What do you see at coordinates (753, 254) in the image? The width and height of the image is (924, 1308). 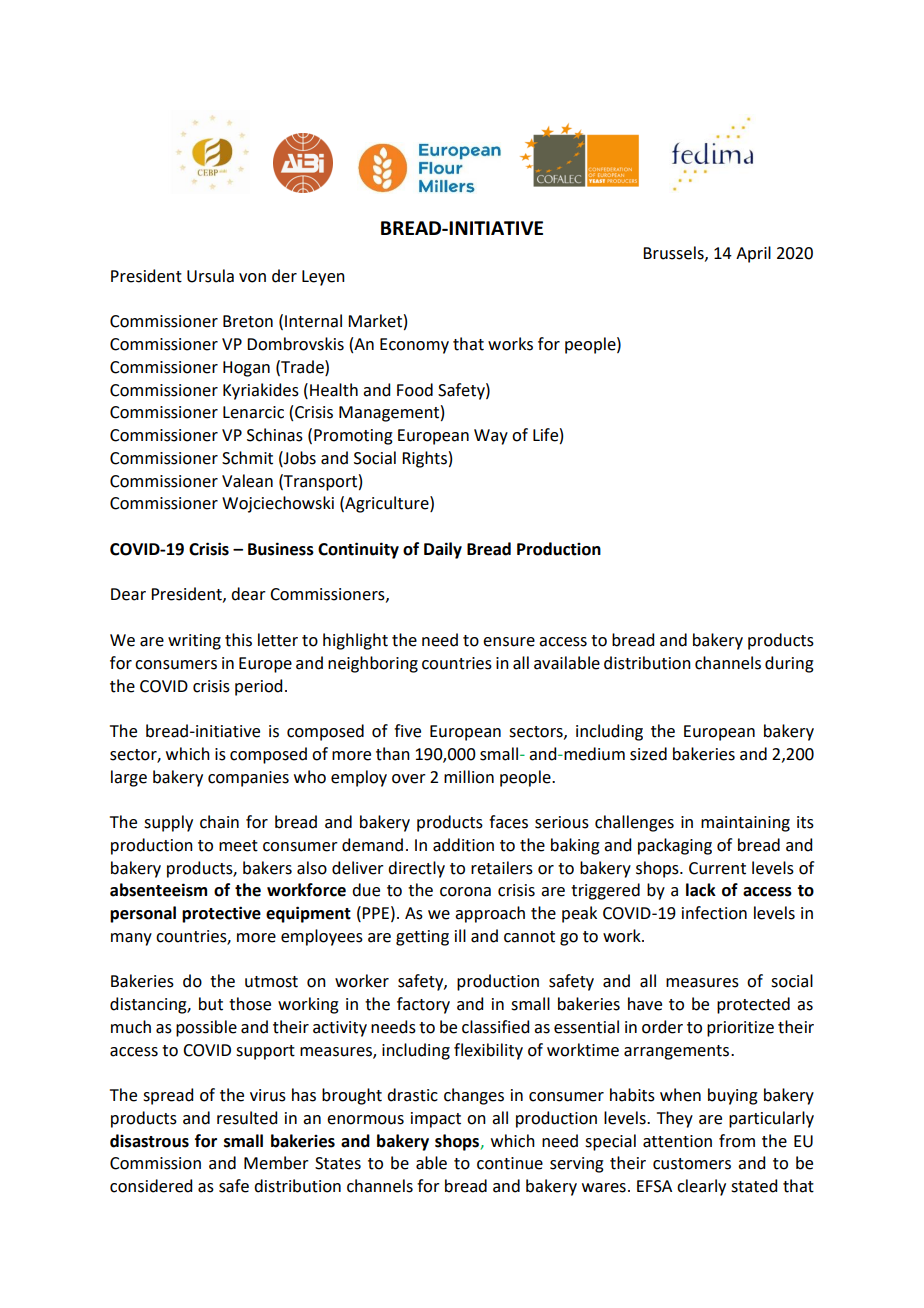 I see `April` at bounding box center [753, 254].
